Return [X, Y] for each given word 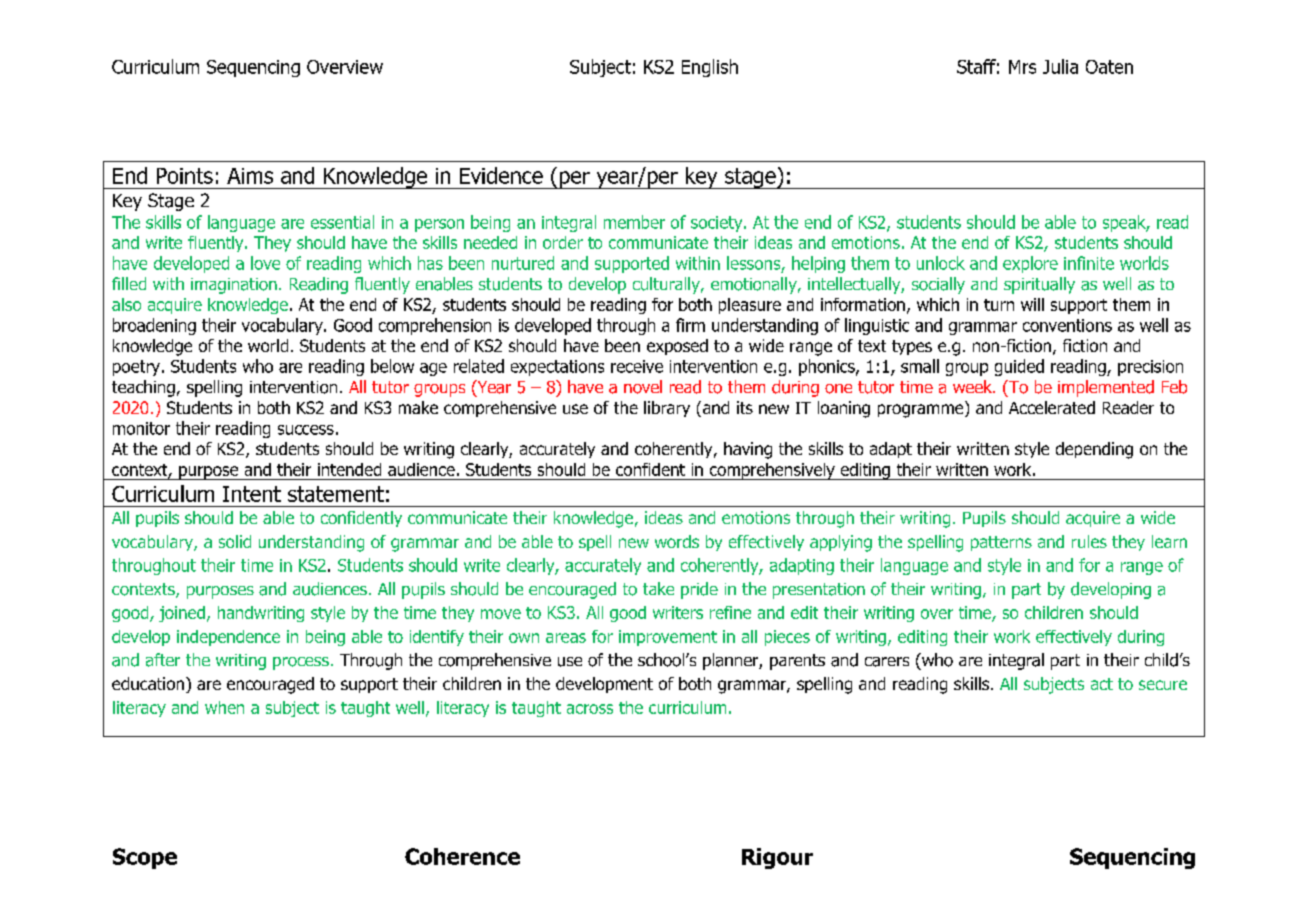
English [710, 68]
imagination [234, 286]
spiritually [1039, 285]
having [748, 450]
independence [228, 638]
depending [1094, 450]
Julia [1060, 66]
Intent [252, 494]
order [563, 242]
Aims [250, 176]
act [1102, 684]
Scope [145, 858]
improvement [668, 638]
